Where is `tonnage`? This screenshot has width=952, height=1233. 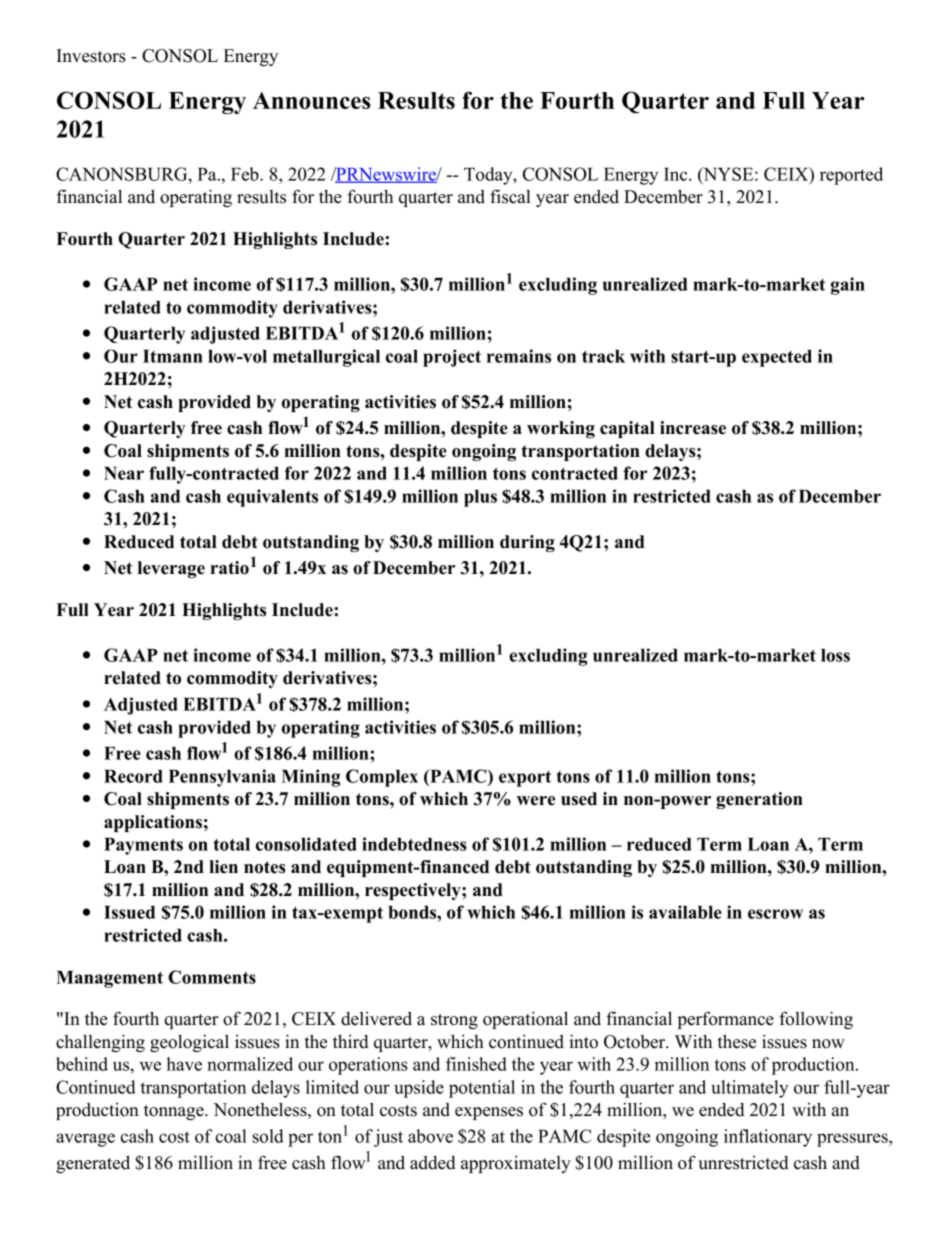
tonnage is located at coordinates (175, 1112).
